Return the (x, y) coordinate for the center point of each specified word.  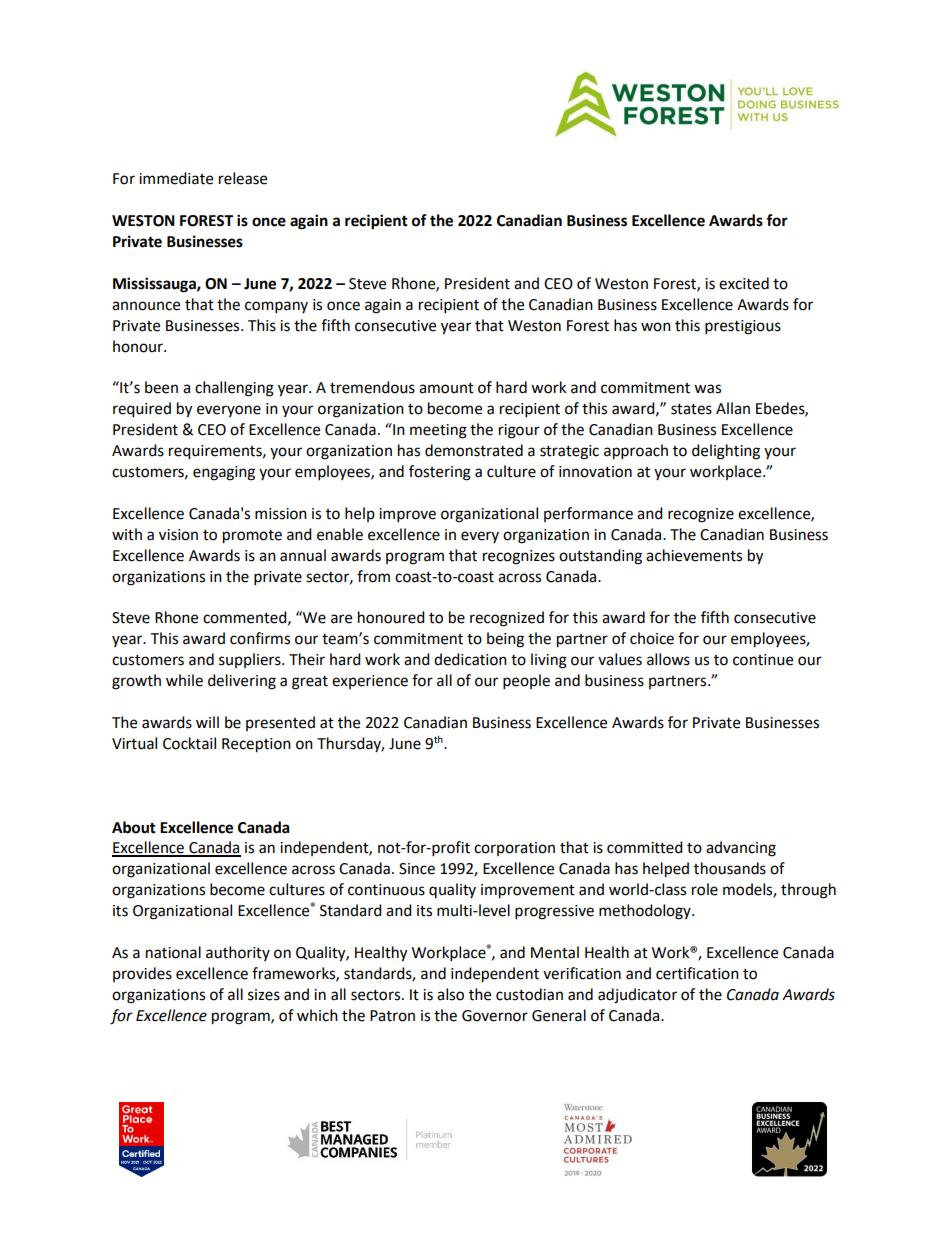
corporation (514, 849)
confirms (260, 638)
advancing (741, 849)
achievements (694, 555)
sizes (264, 995)
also (450, 994)
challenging (234, 389)
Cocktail (189, 743)
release (243, 178)
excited (744, 283)
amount (446, 388)
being (505, 640)
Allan (733, 408)
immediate (176, 178)
